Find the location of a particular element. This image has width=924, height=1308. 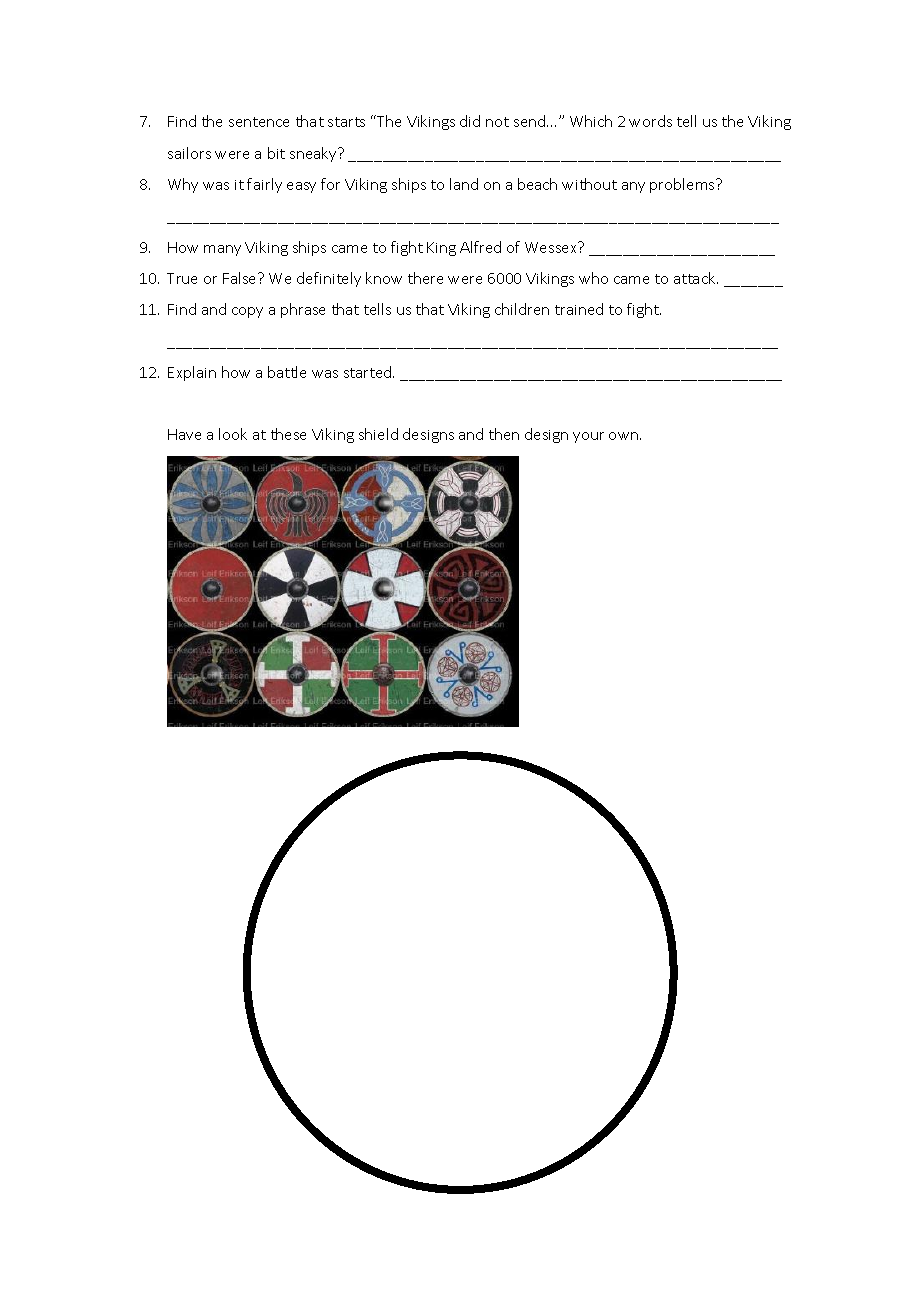

words is located at coordinates (650, 121).
